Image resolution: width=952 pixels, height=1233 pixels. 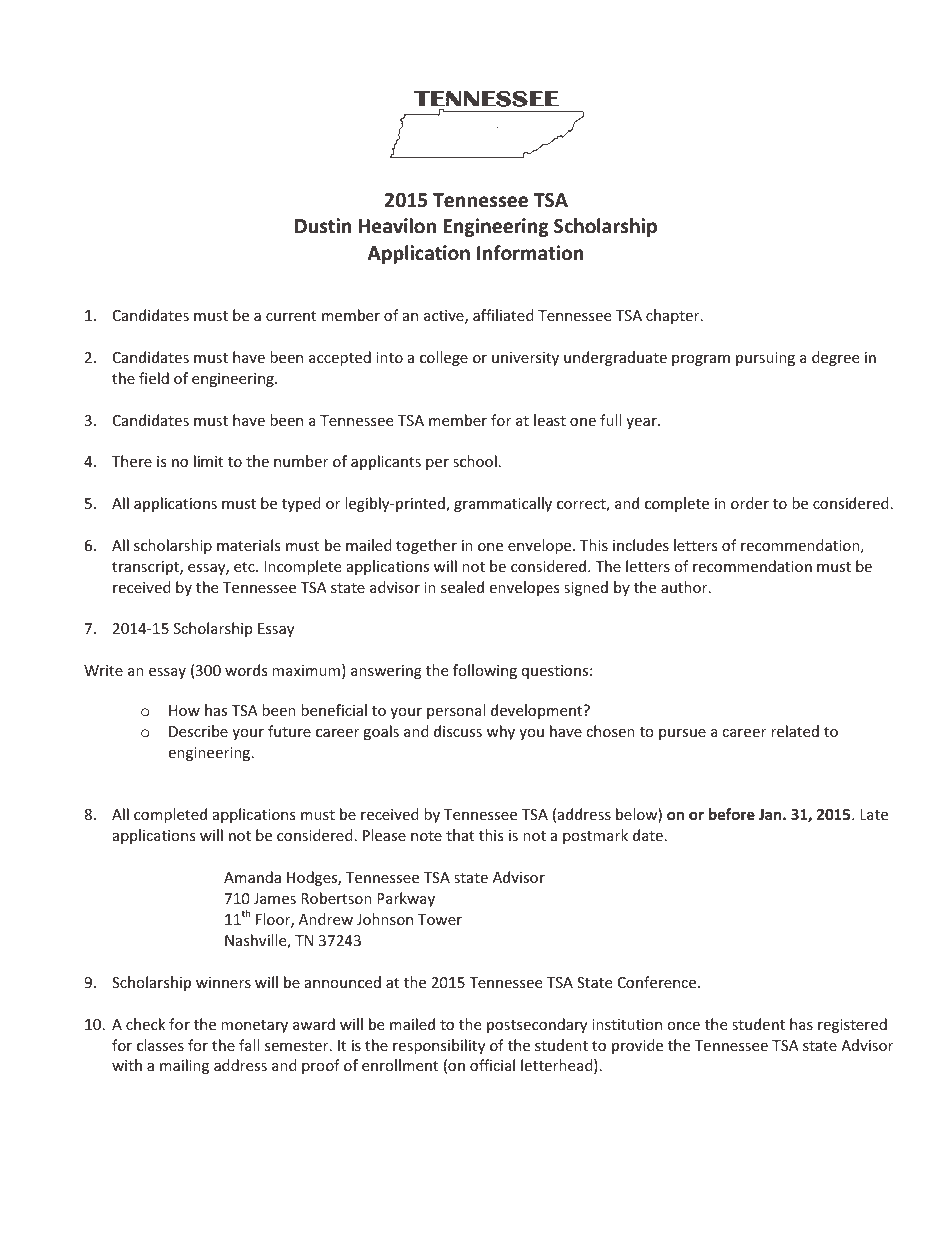 I want to click on Dustin, so click(x=323, y=226).
